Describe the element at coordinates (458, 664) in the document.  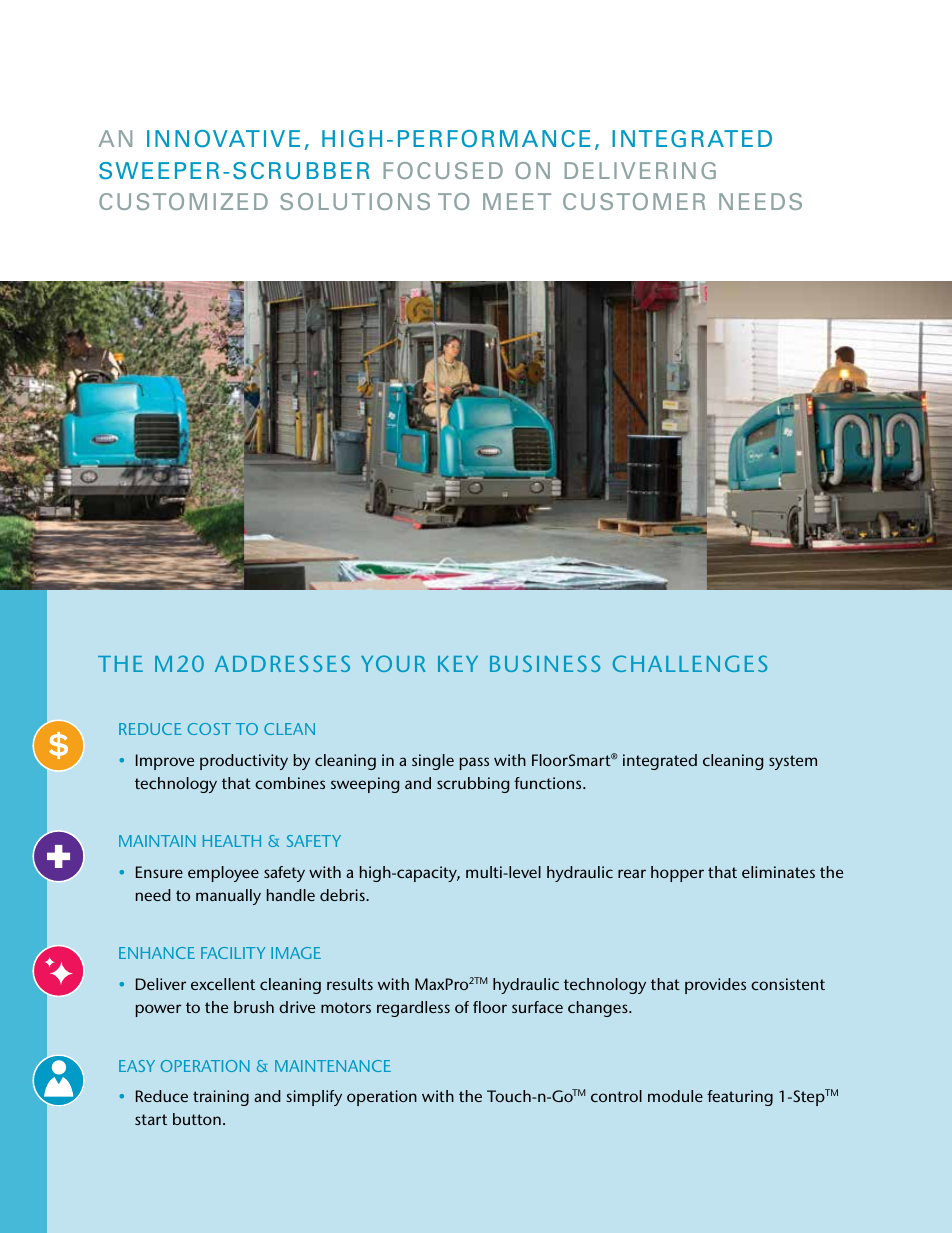
I see `KEY` at that location.
